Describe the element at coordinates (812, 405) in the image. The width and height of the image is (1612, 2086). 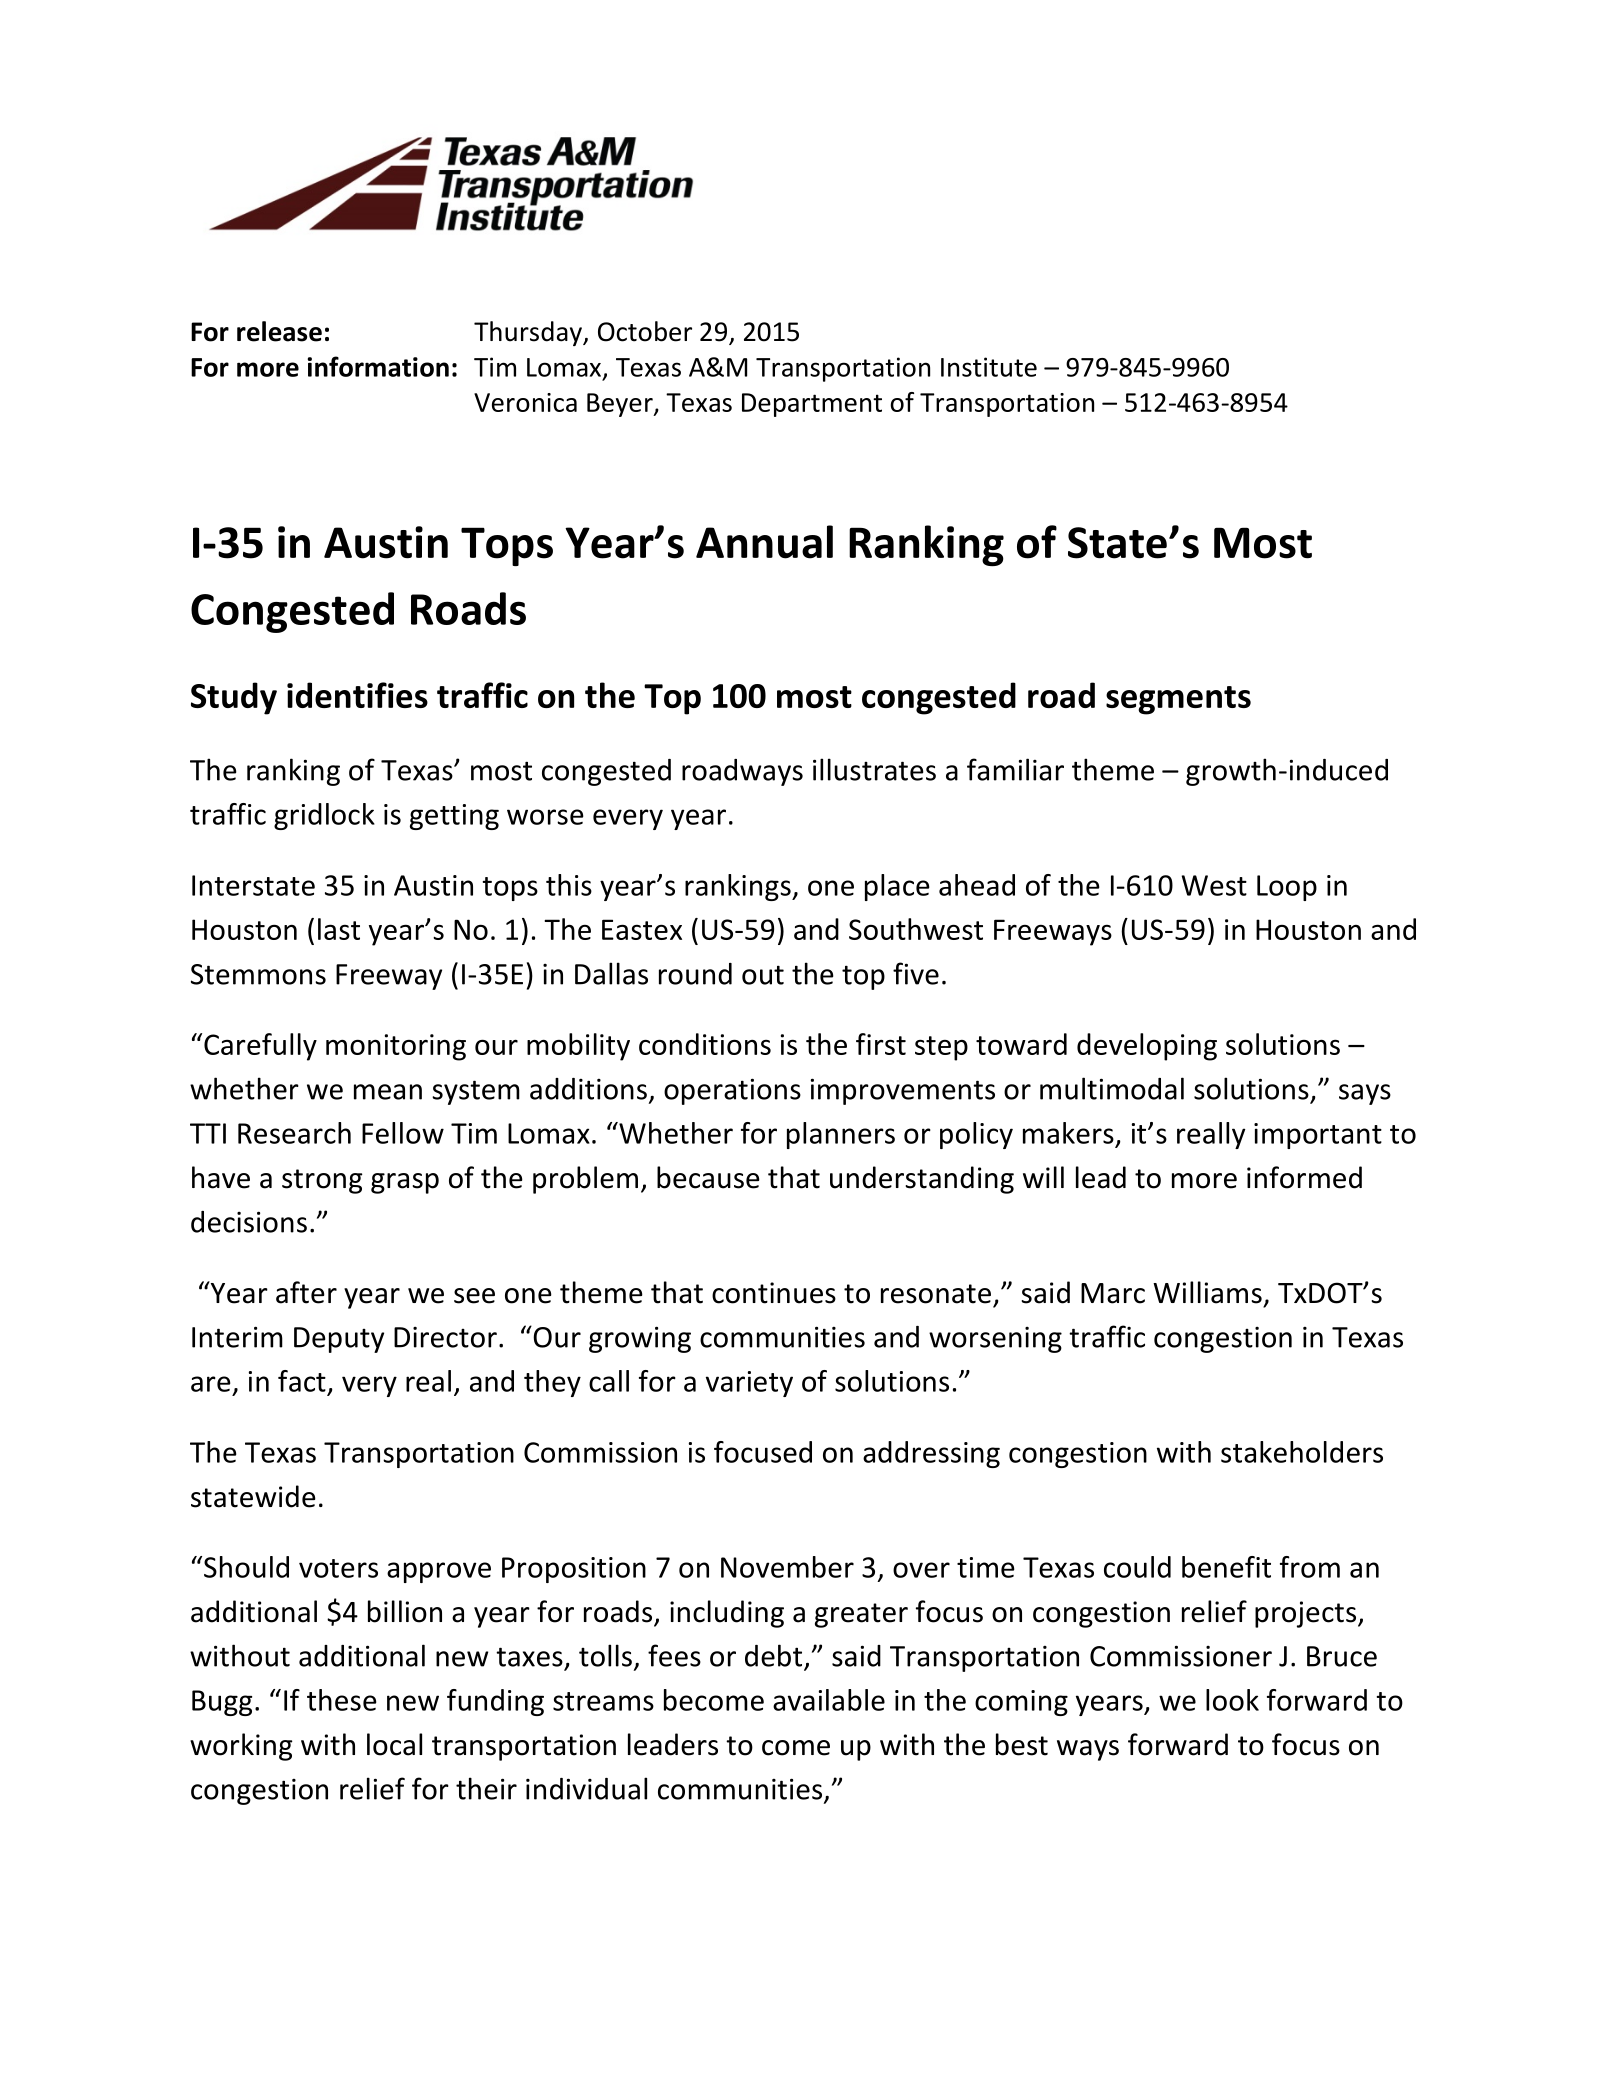
I see `Department` at that location.
